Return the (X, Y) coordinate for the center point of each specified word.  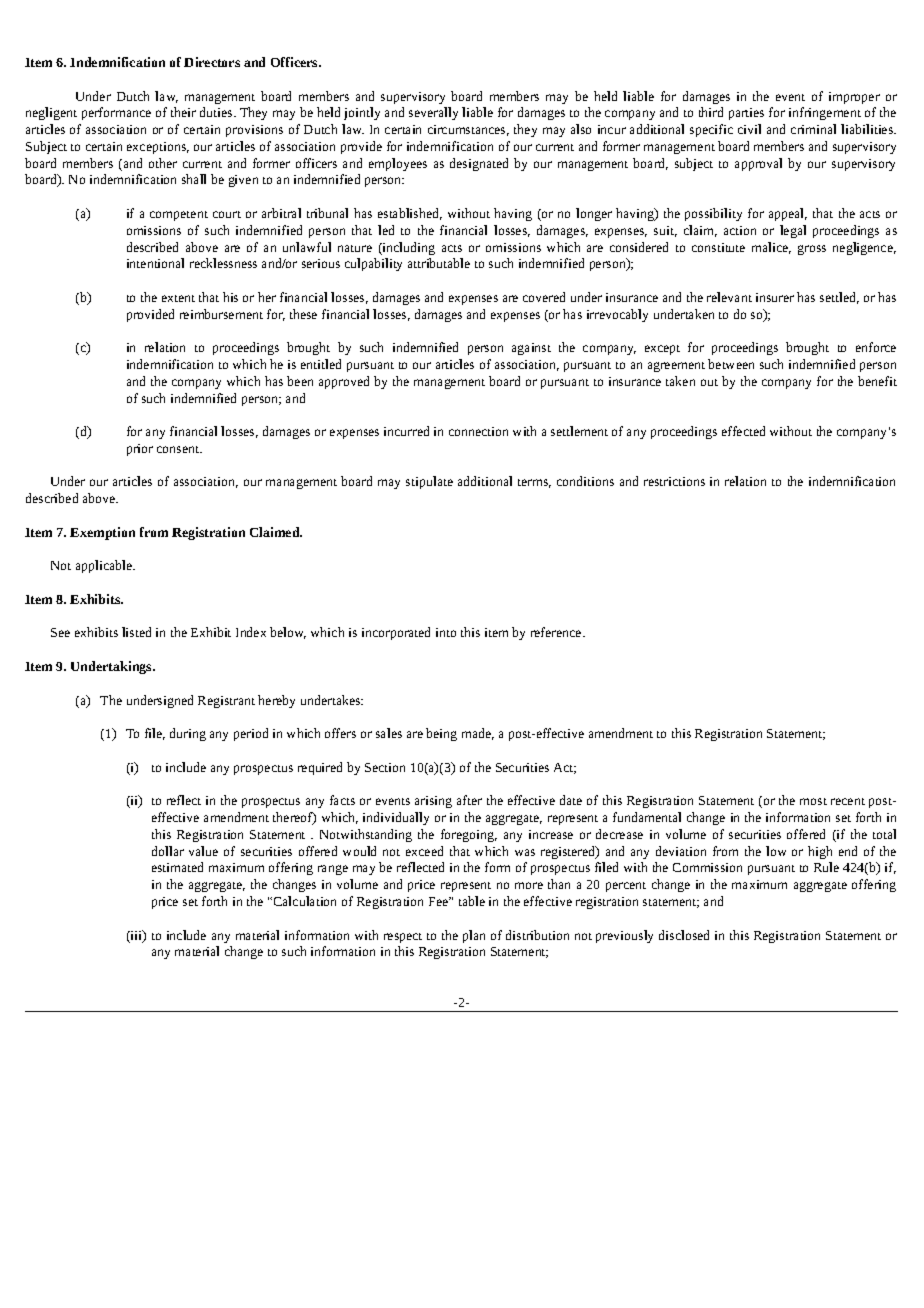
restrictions (674, 481)
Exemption (102, 533)
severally (433, 113)
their (183, 112)
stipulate (429, 482)
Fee (439, 901)
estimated (177, 867)
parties (746, 114)
